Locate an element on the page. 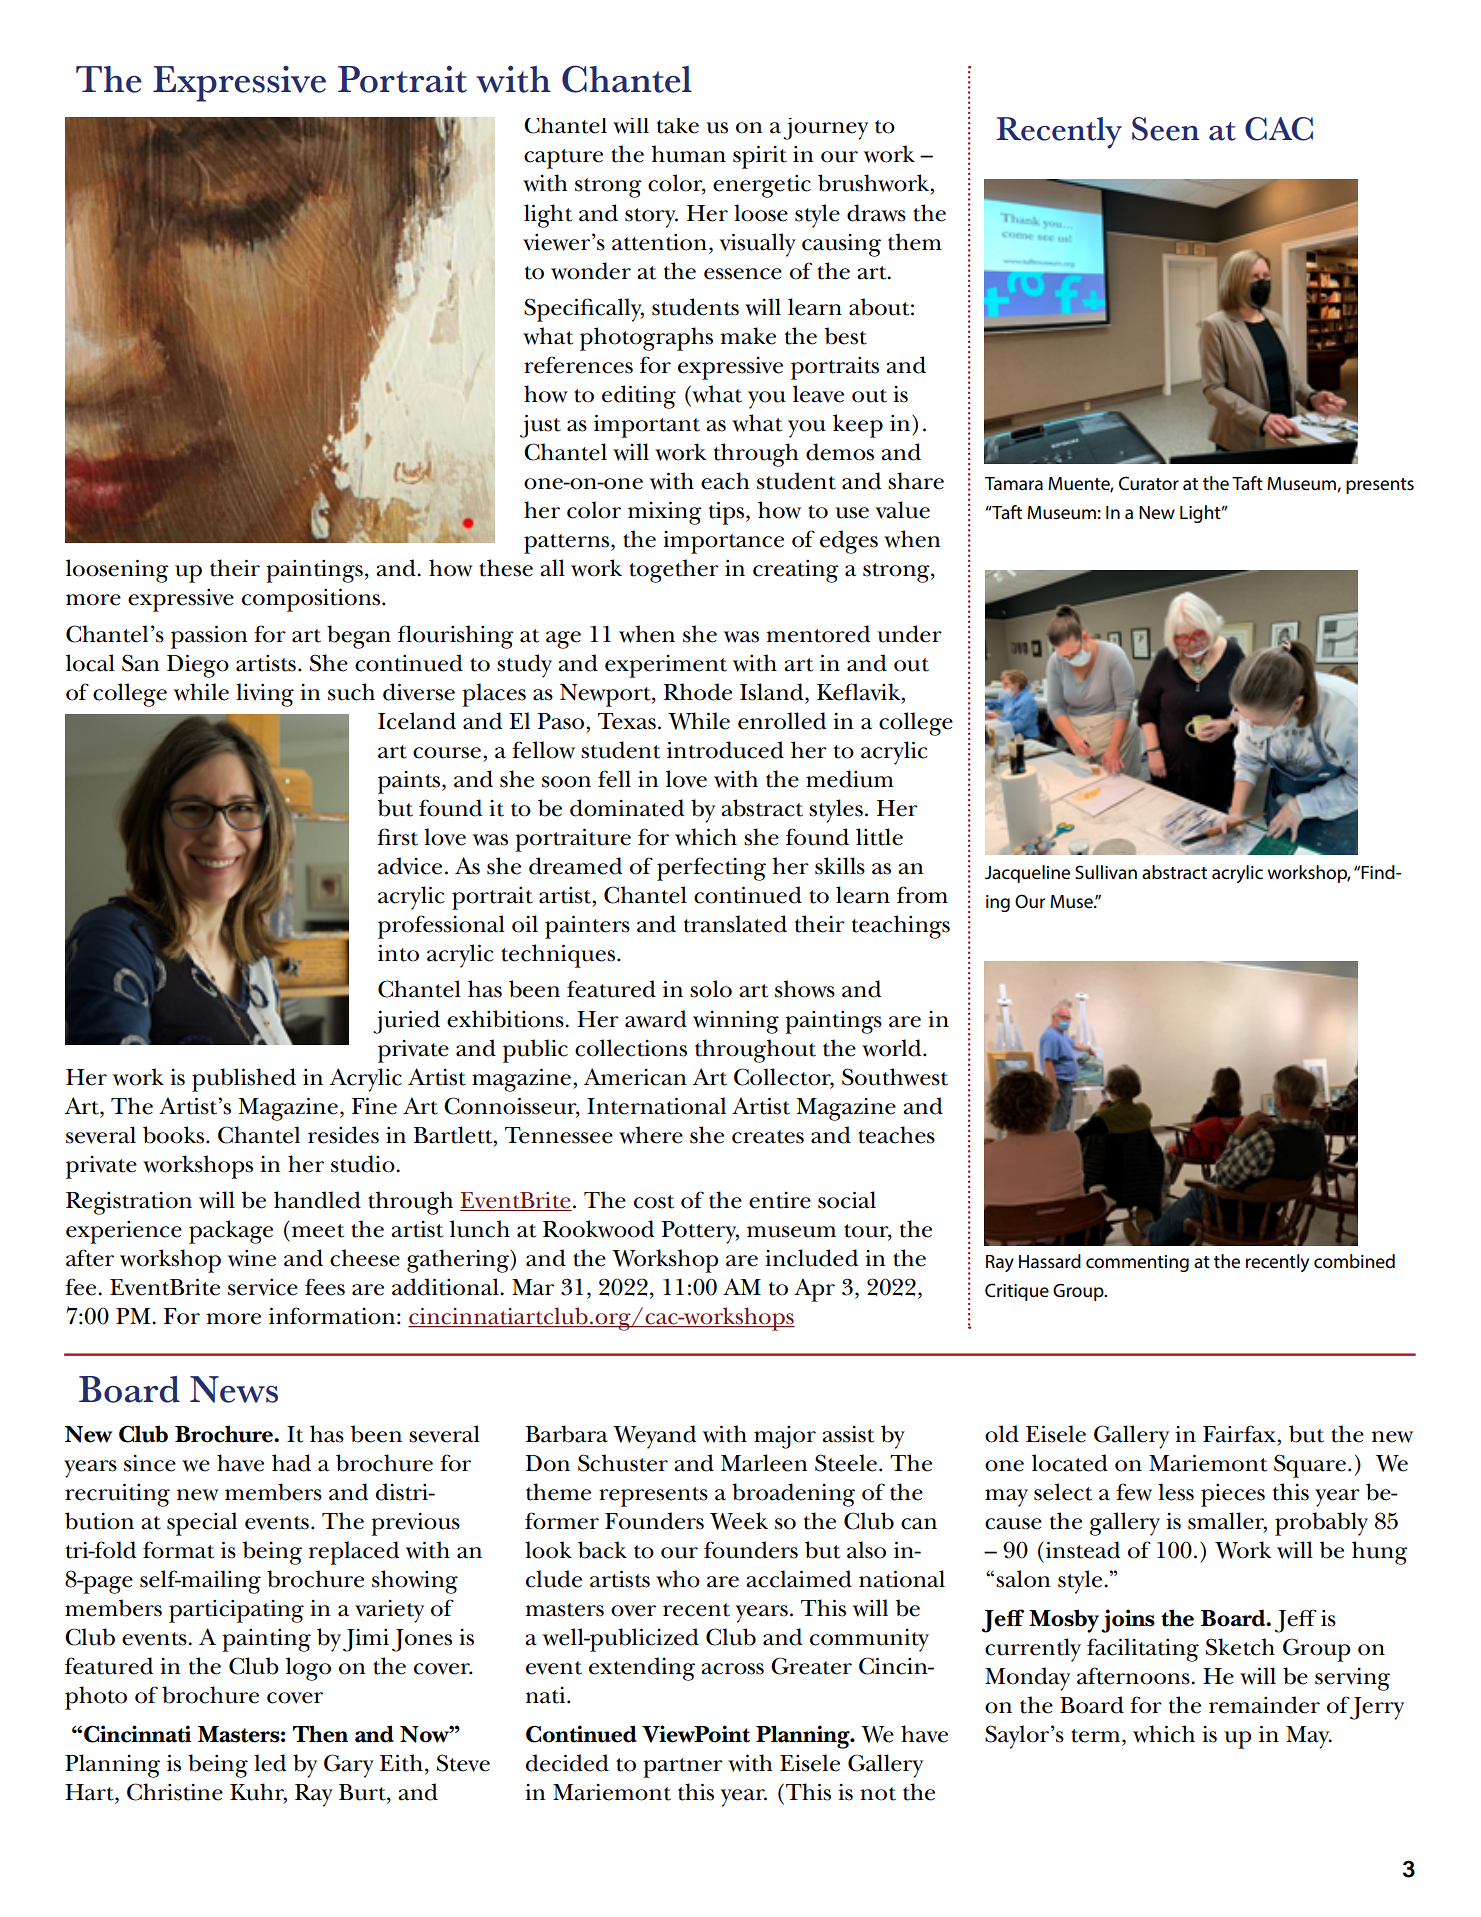 This image has width=1481, height=1917. partner is located at coordinates (683, 1768).
